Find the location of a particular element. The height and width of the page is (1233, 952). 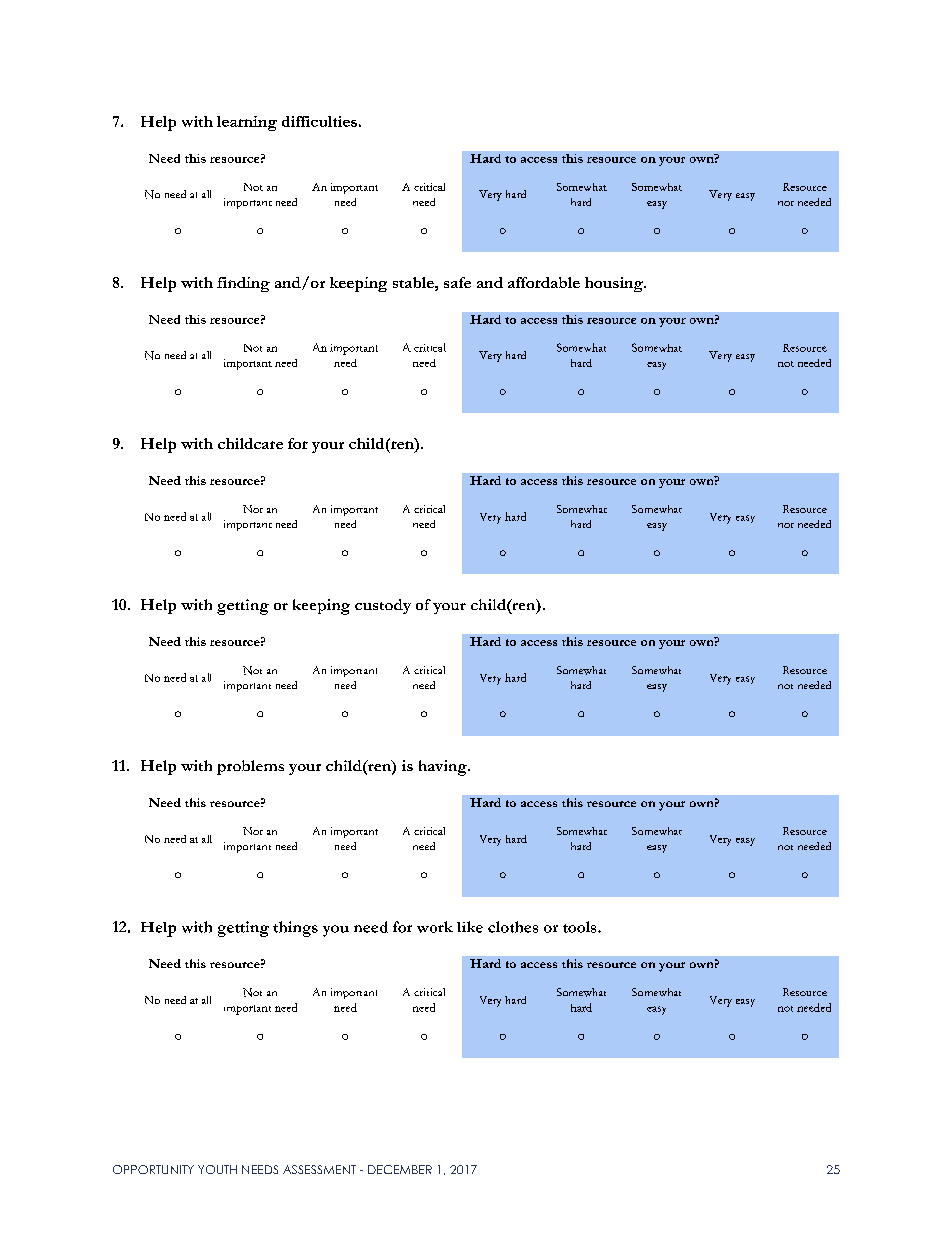

tools is located at coordinates (581, 927).
